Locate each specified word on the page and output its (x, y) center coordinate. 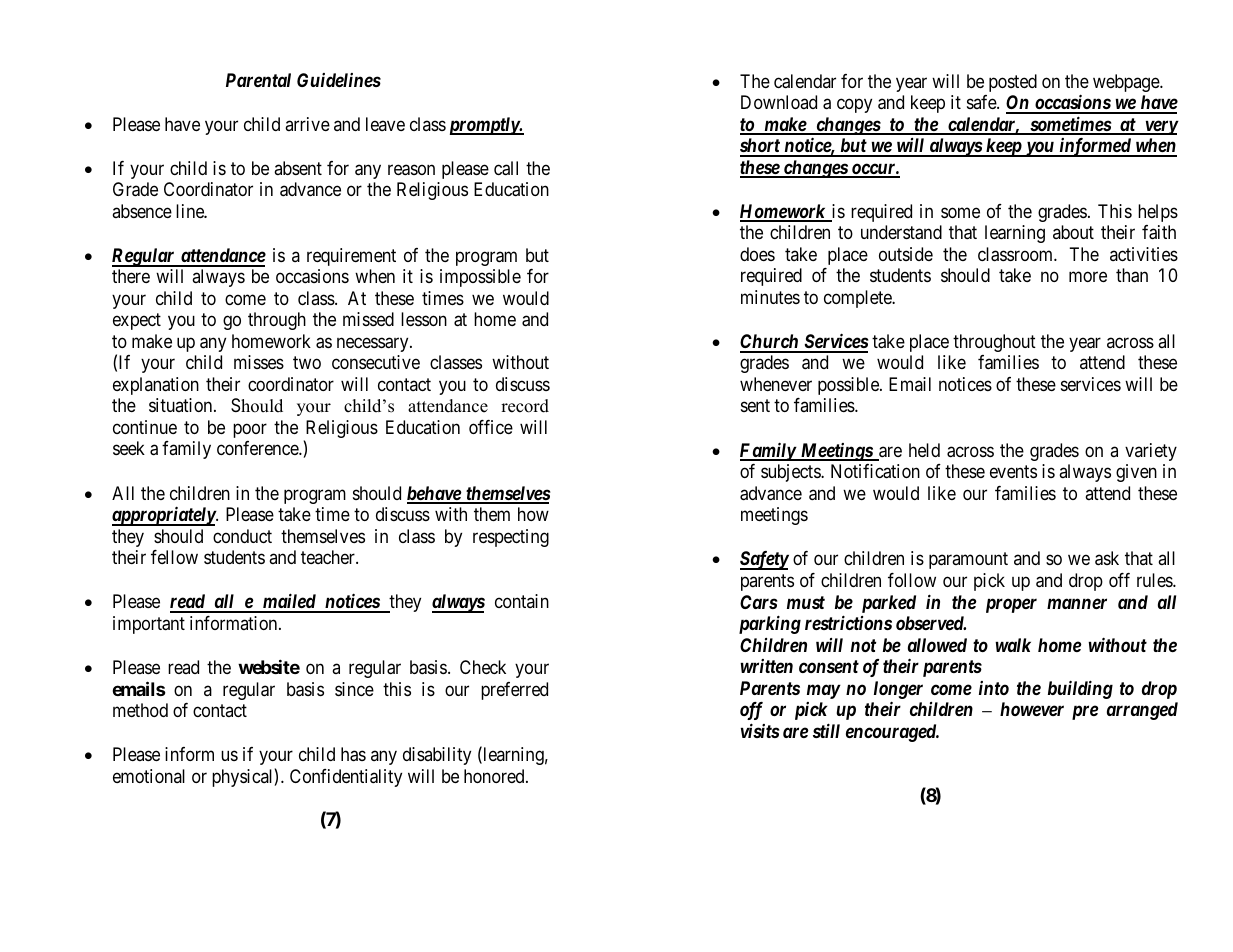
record (525, 406)
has (353, 754)
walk (1013, 645)
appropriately (164, 516)
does (757, 254)
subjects (791, 473)
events (1013, 471)
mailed (289, 602)
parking (770, 624)
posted (1013, 83)
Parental (258, 80)
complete (859, 299)
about (1073, 232)
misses (259, 362)
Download (779, 102)
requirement (351, 257)
